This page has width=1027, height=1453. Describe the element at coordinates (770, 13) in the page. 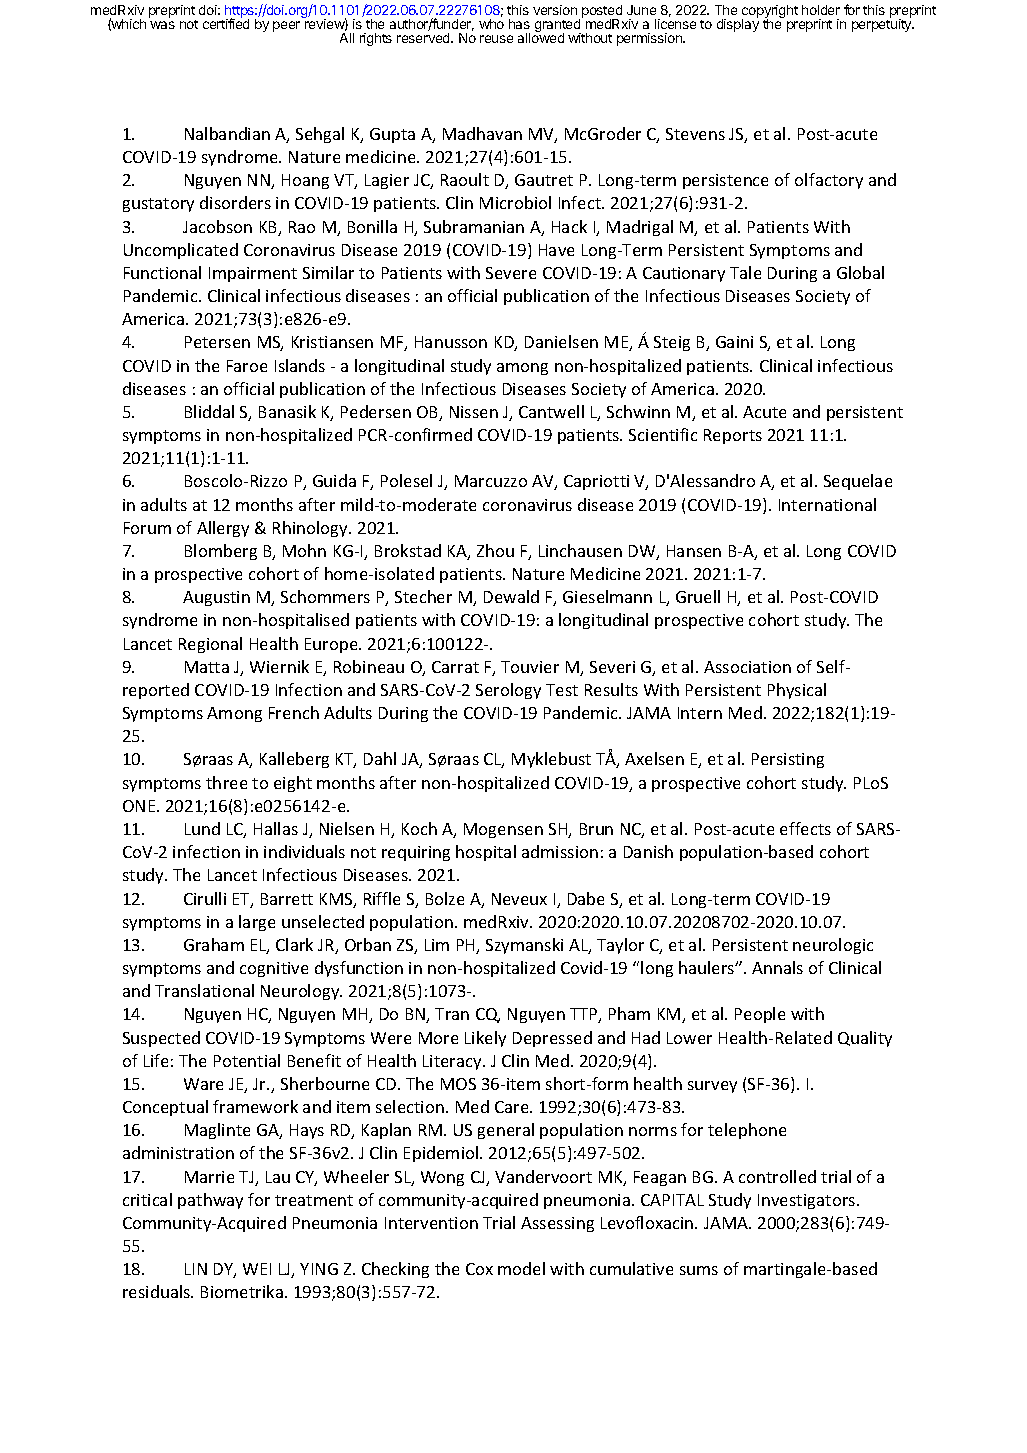

I see `copyright` at that location.
